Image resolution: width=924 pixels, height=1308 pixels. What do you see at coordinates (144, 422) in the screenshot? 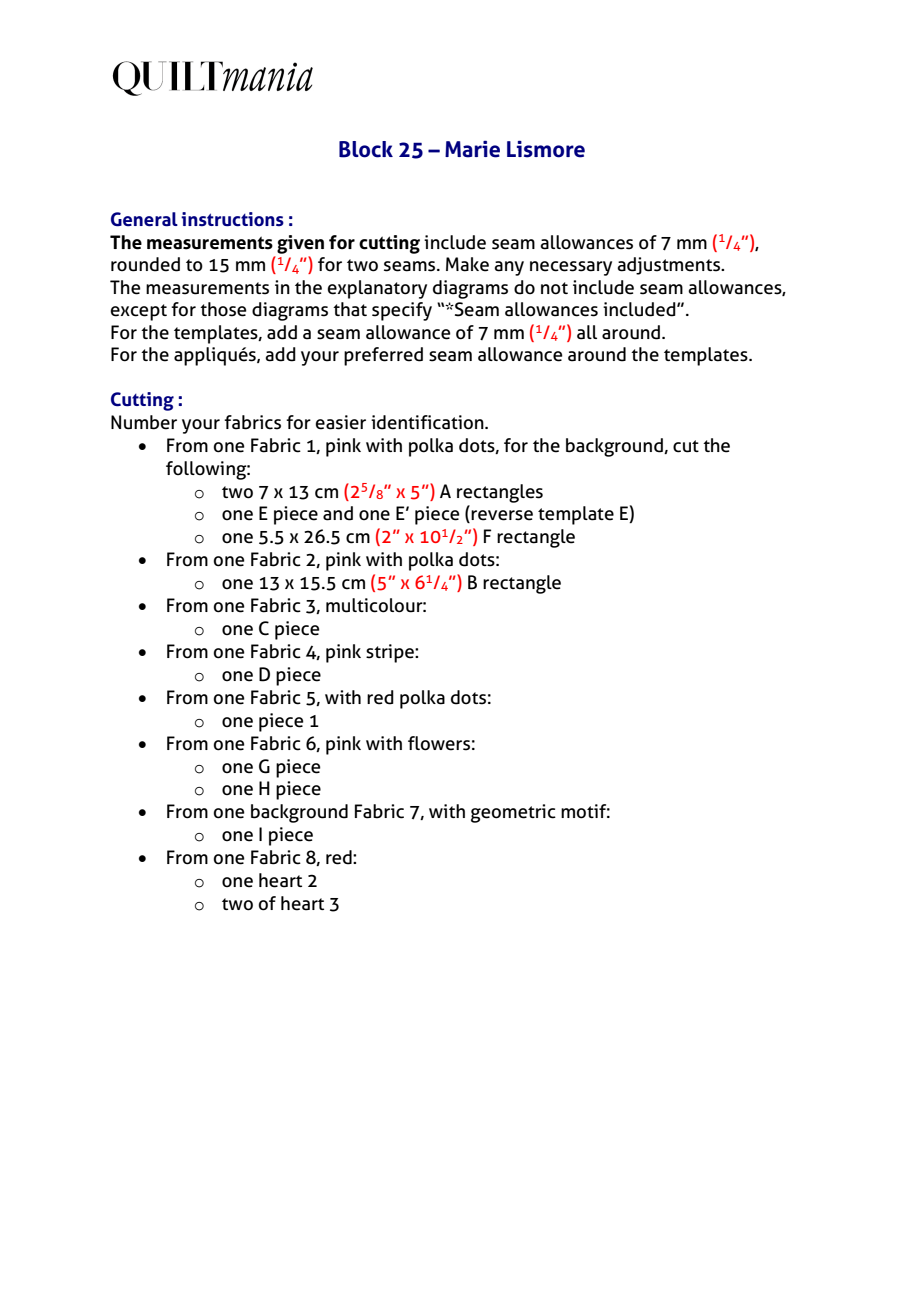
I see `Number` at bounding box center [144, 422].
